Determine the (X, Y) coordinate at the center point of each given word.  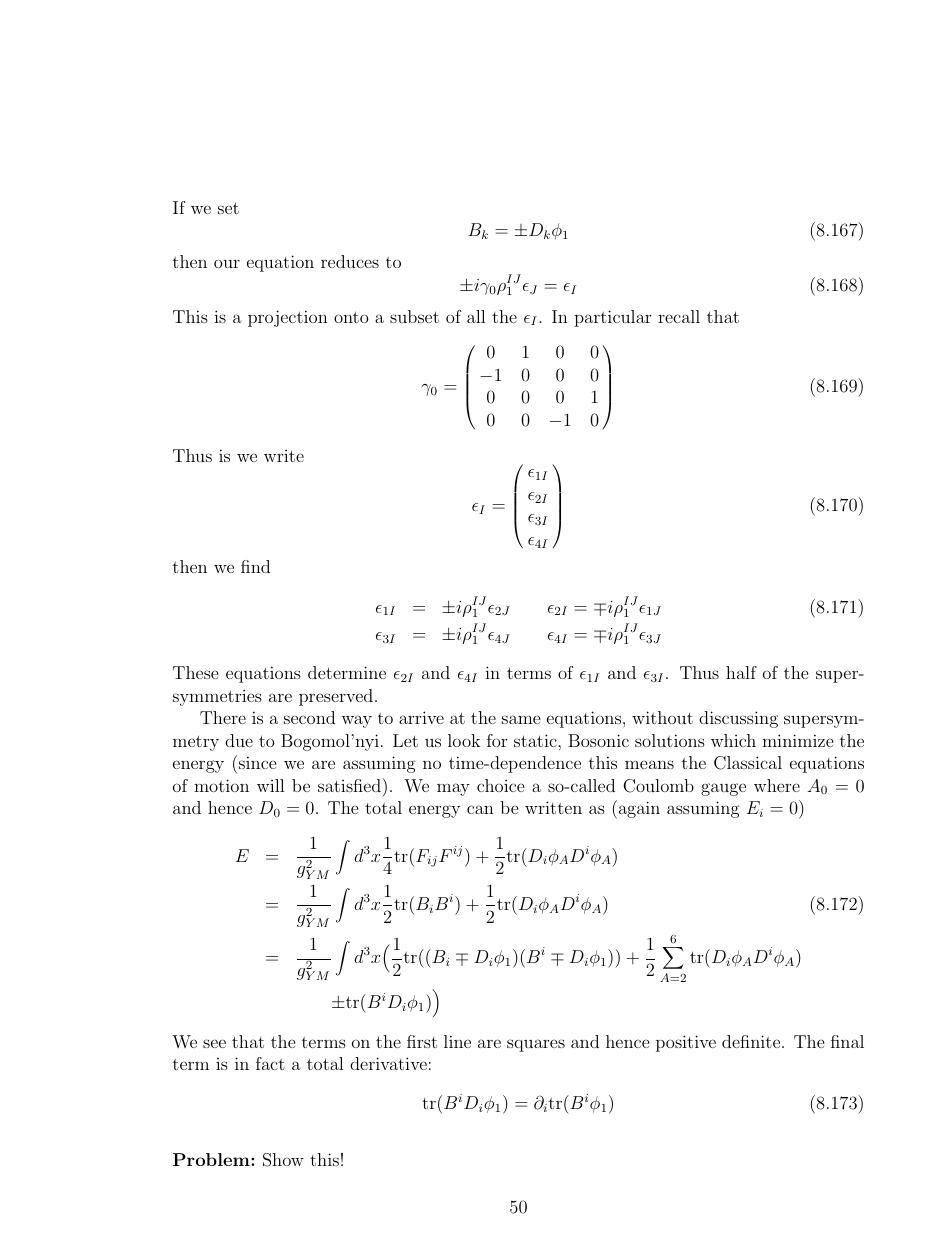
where (777, 785)
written (553, 807)
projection (288, 318)
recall (679, 316)
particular (612, 318)
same (521, 719)
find (255, 566)
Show (283, 1160)
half (741, 672)
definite (751, 1041)
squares (536, 1045)
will (271, 785)
